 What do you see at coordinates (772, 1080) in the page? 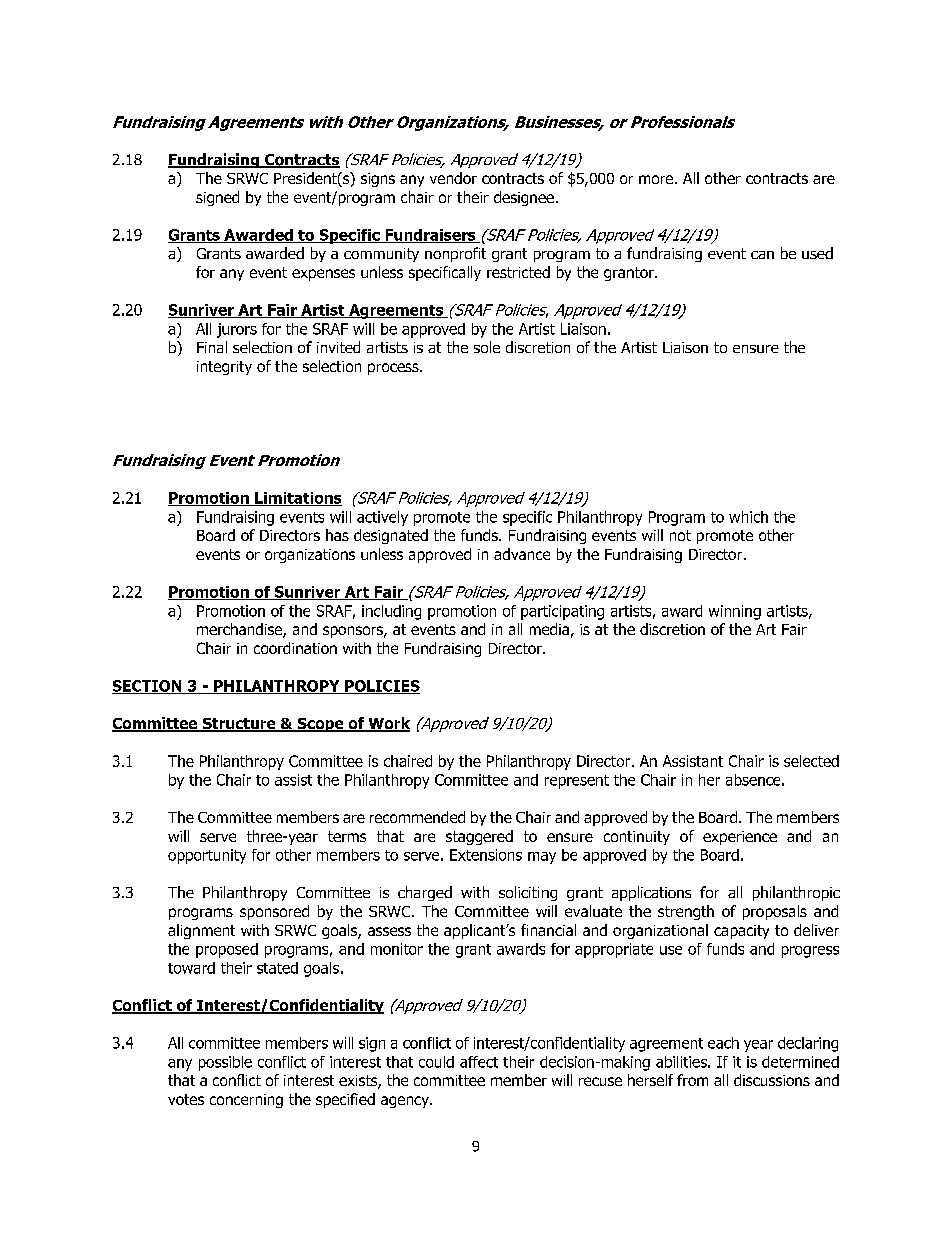
I see `discussions` at bounding box center [772, 1080].
